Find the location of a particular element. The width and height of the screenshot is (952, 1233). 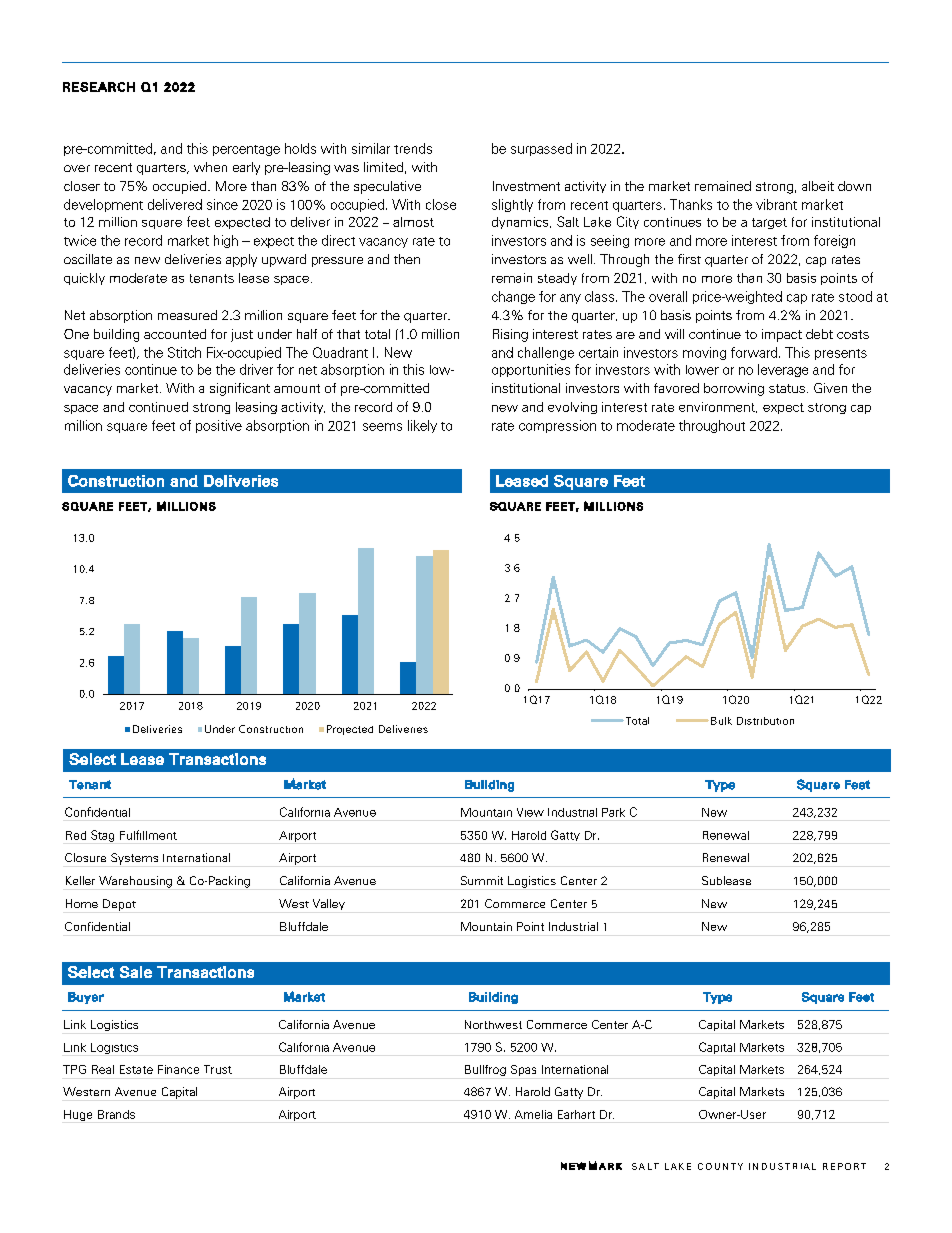

Fulfillment is located at coordinates (148, 835).
